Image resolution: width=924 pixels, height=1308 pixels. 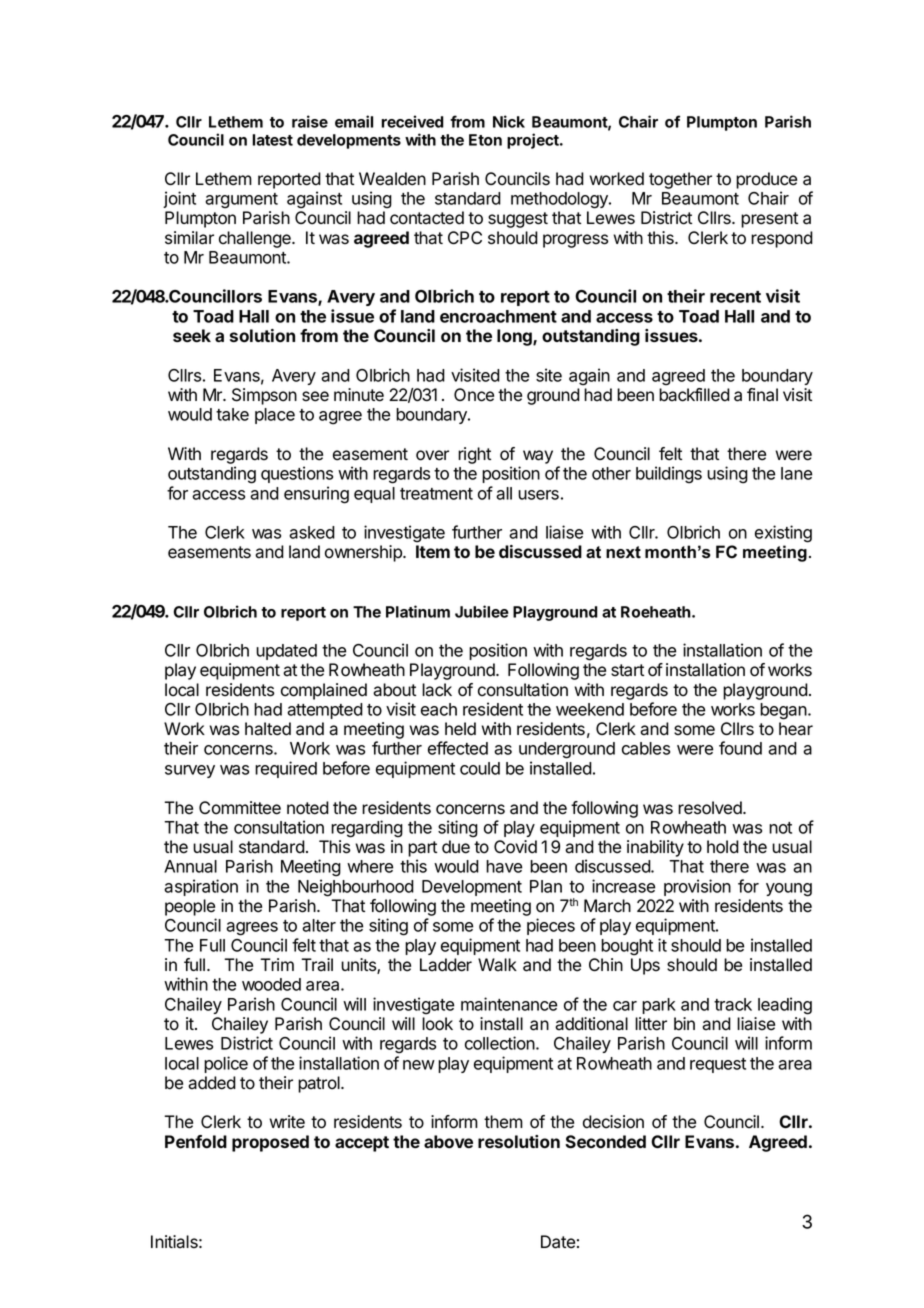 What do you see at coordinates (474, 455) in the image?
I see `right` at bounding box center [474, 455].
